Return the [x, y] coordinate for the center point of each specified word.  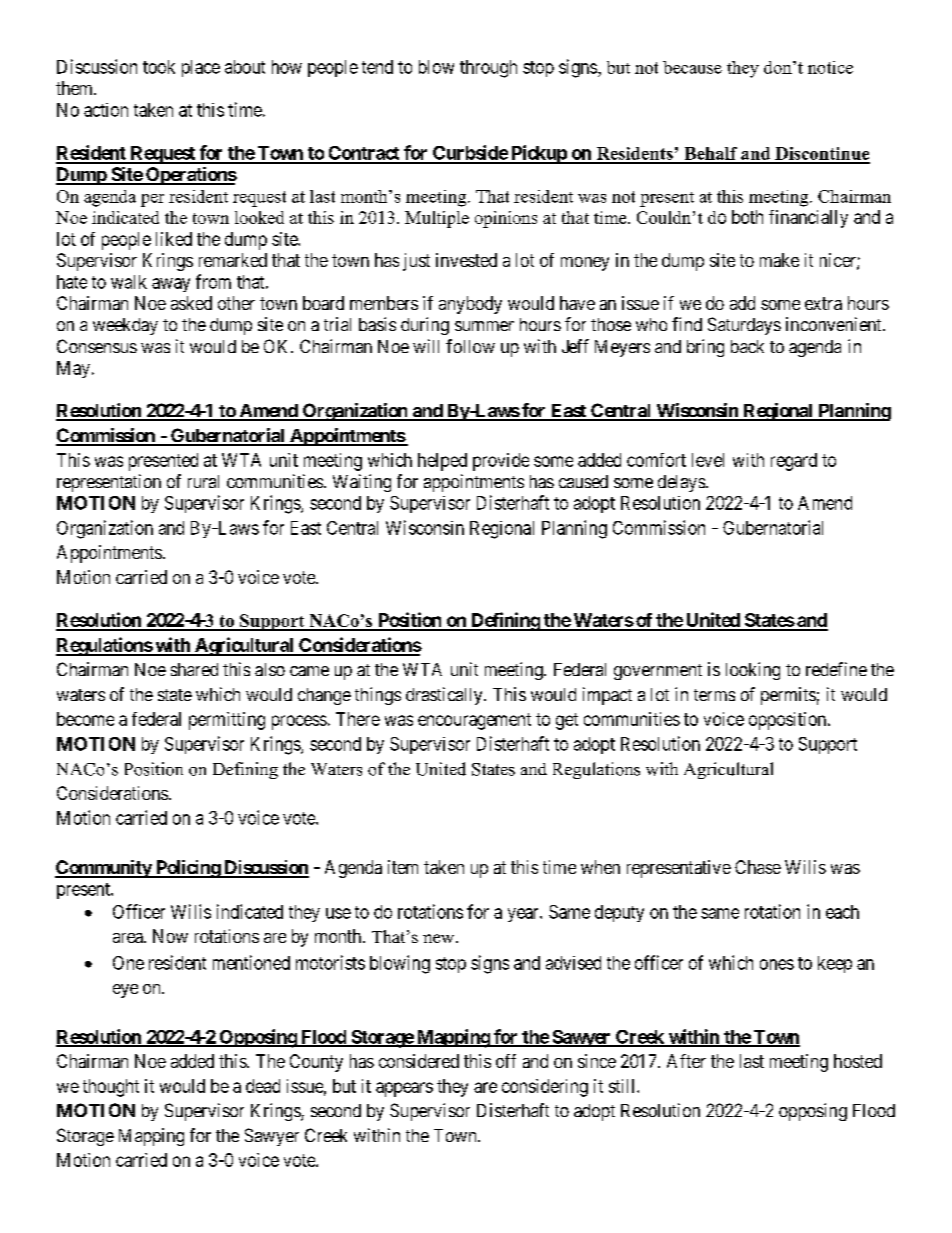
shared [194, 669]
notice [830, 67]
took [159, 67]
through [488, 69]
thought [111, 1088]
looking [753, 671]
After [686, 1061]
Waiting [362, 483]
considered [419, 1061]
